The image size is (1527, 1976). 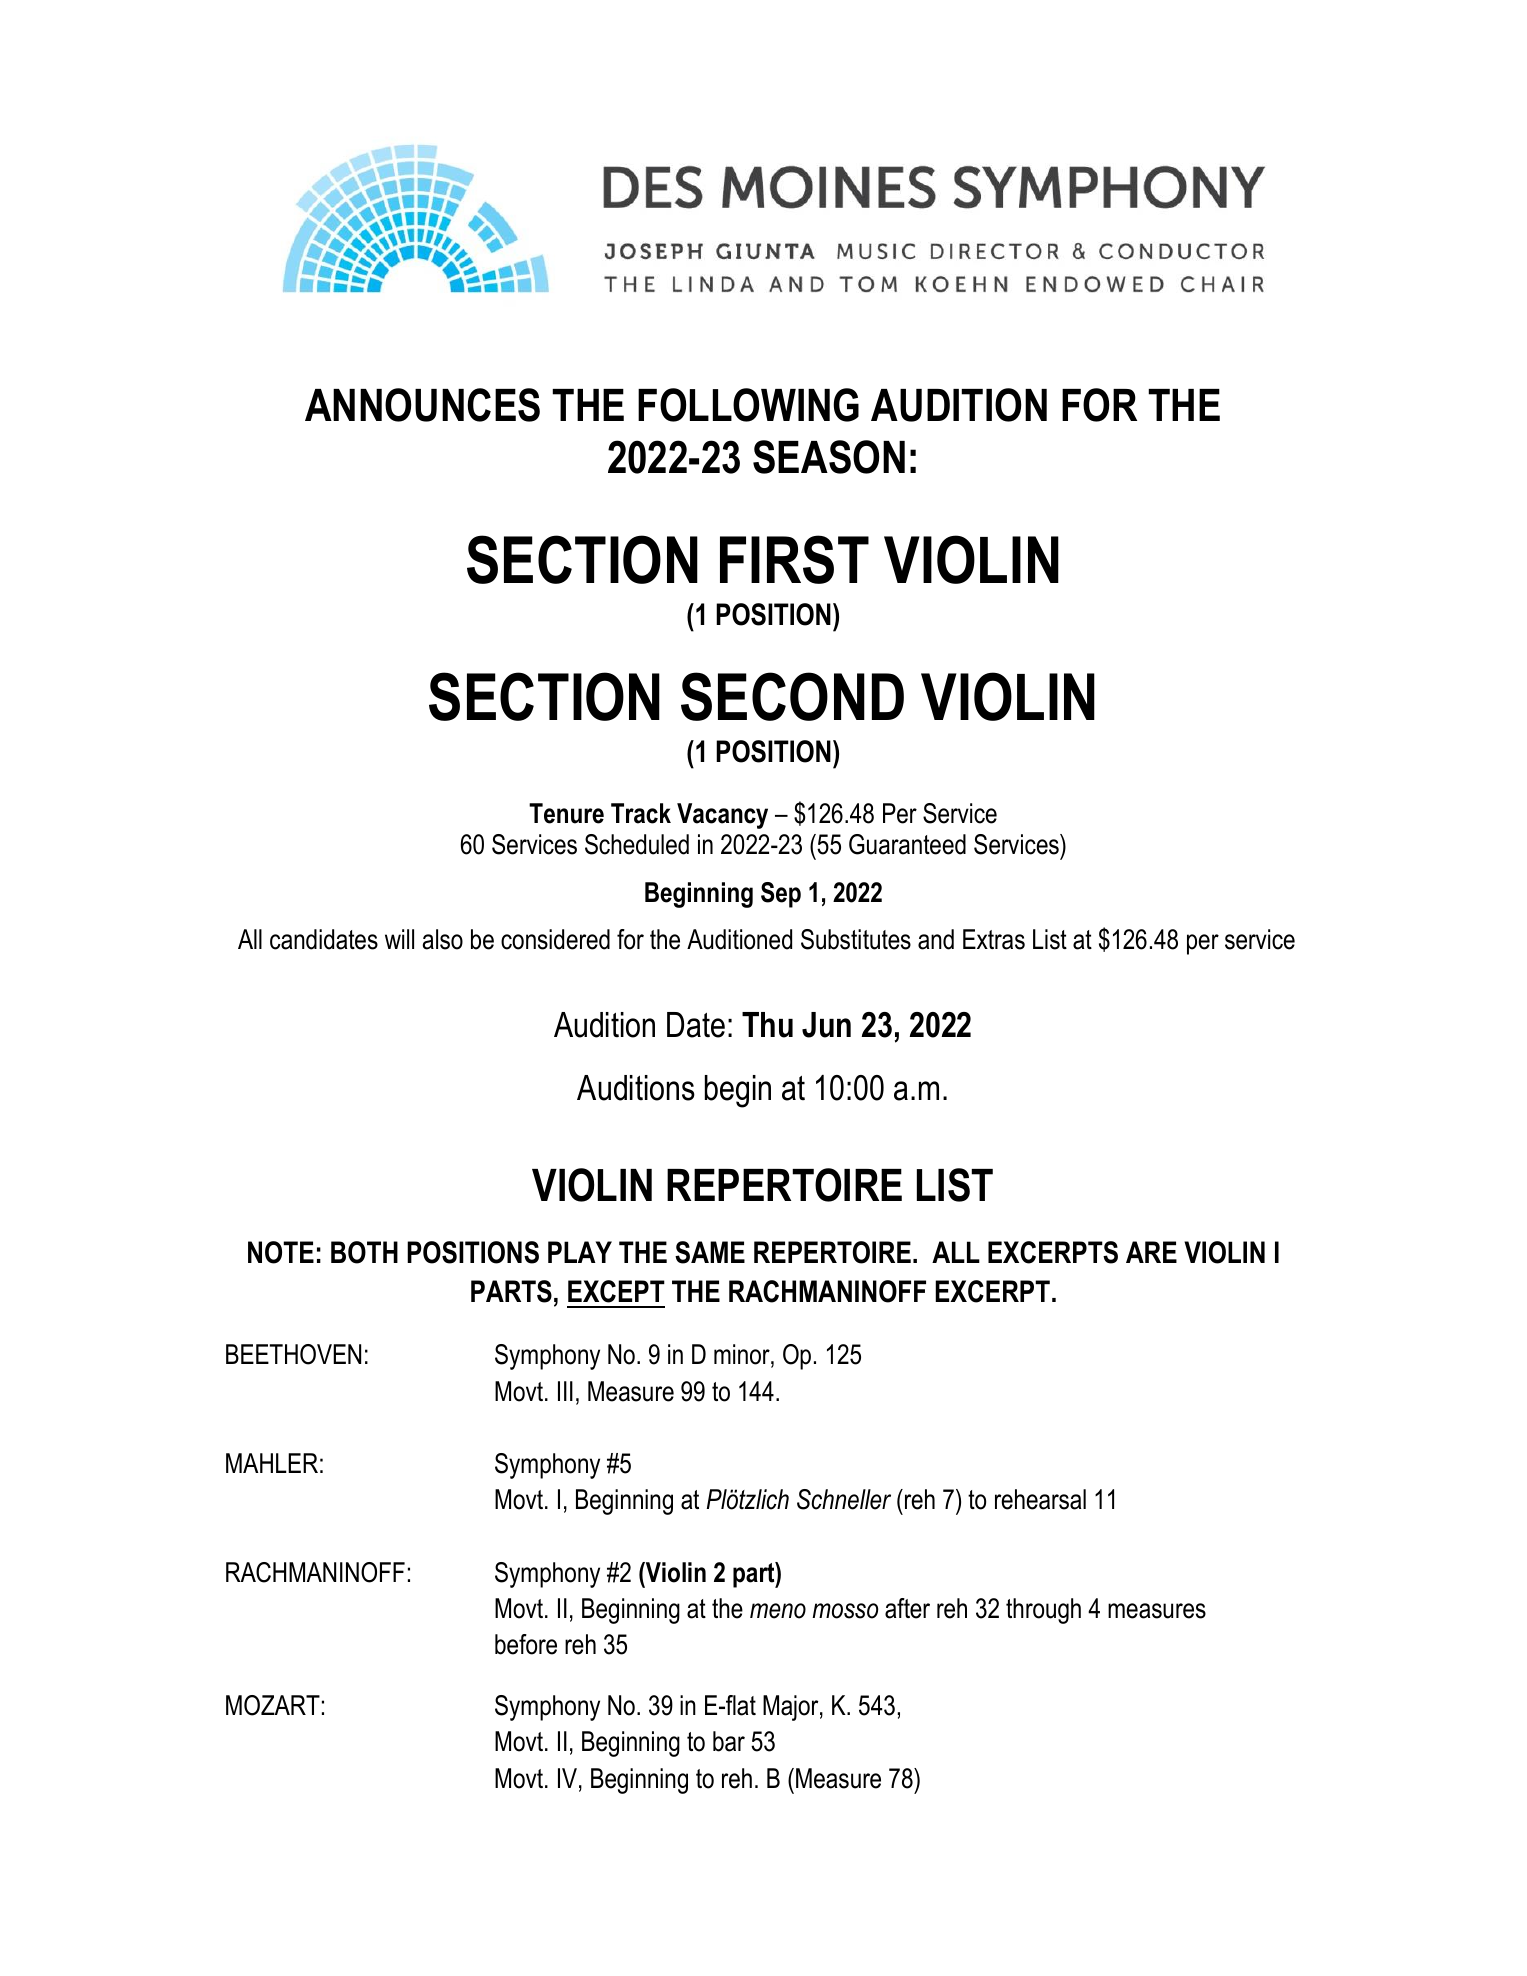 I want to click on will, so click(x=399, y=939).
